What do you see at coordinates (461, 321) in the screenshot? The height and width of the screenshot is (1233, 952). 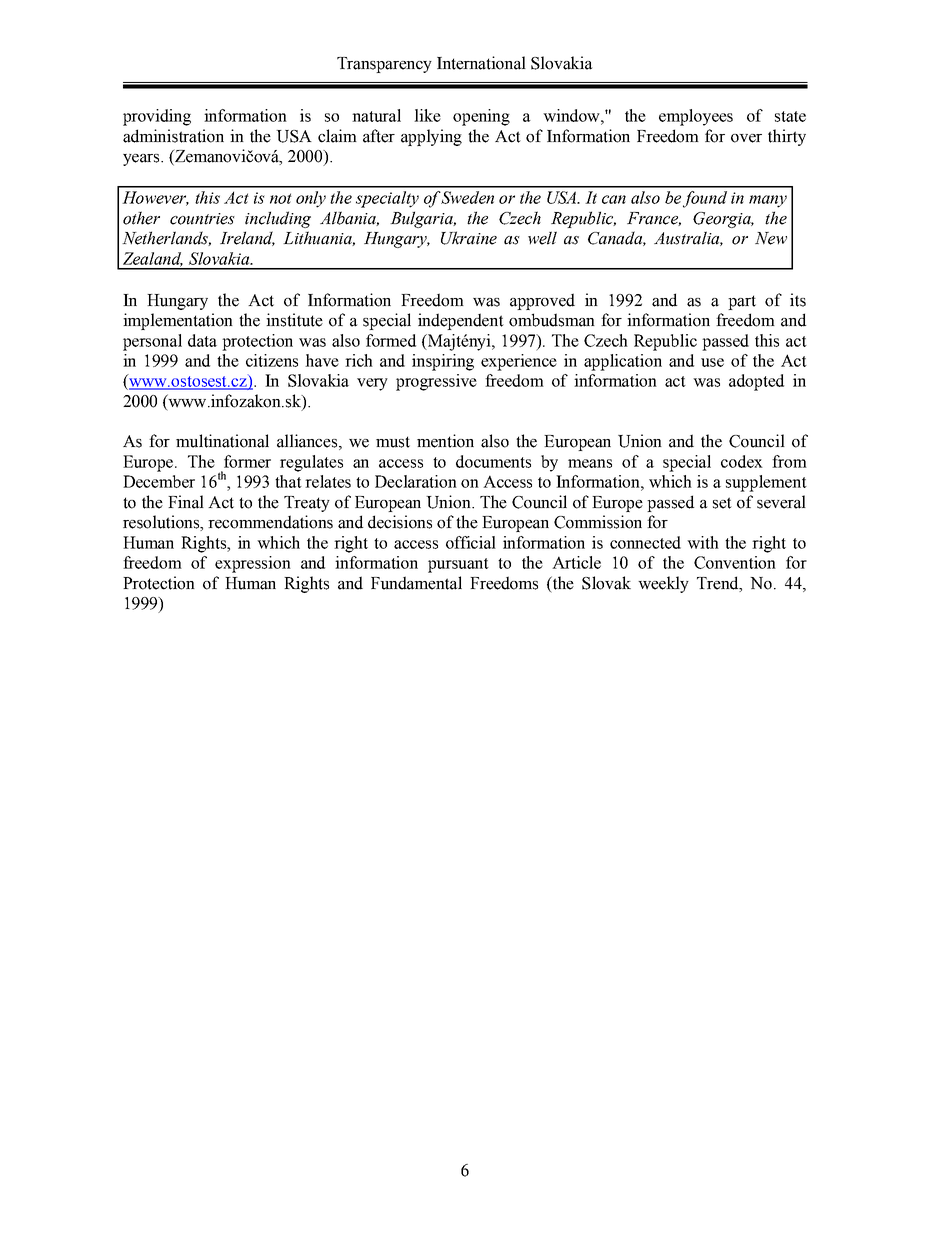 I see `independent` at bounding box center [461, 321].
